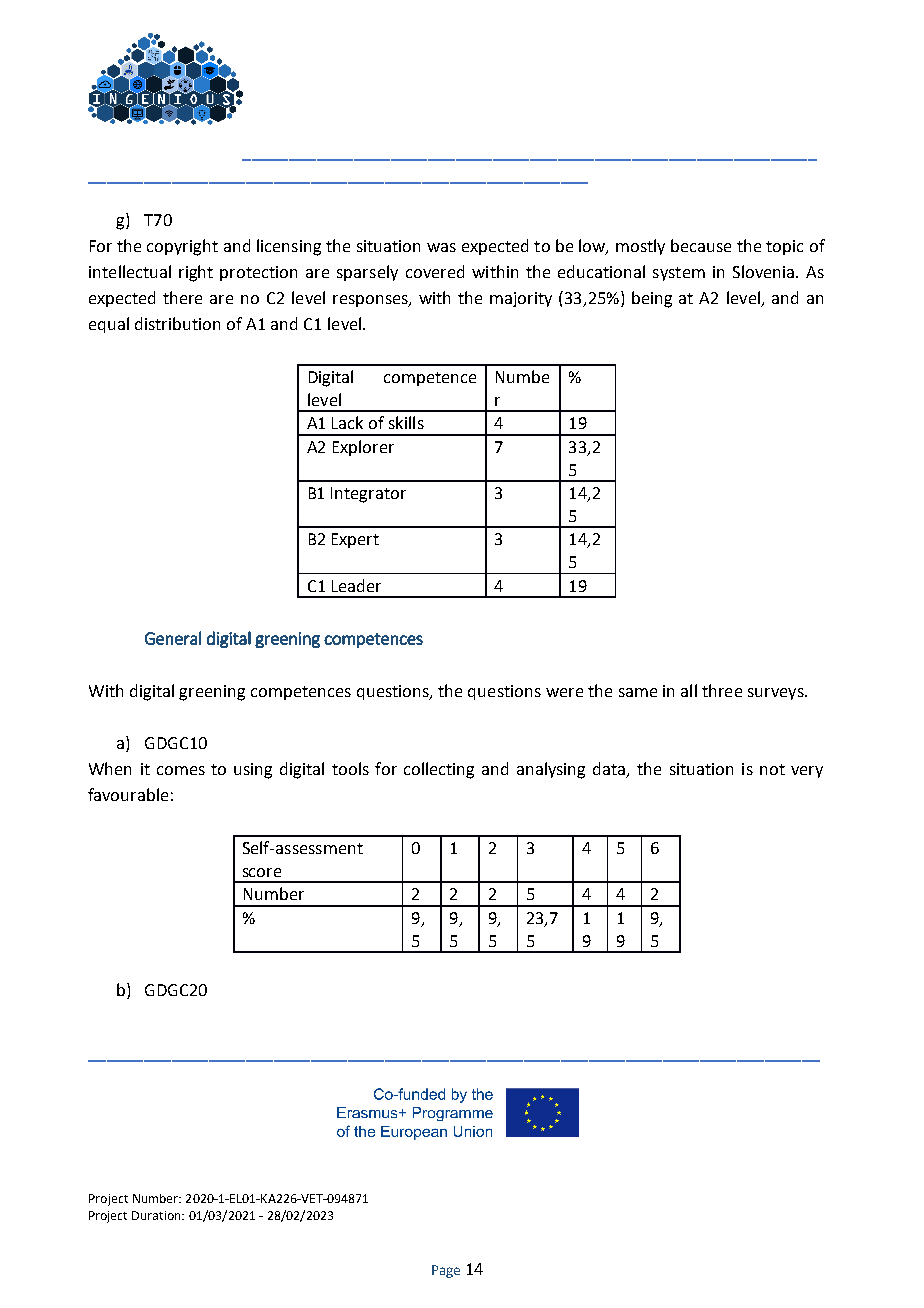  Describe the element at coordinates (157, 1215) in the document. I see `Duration` at that location.
